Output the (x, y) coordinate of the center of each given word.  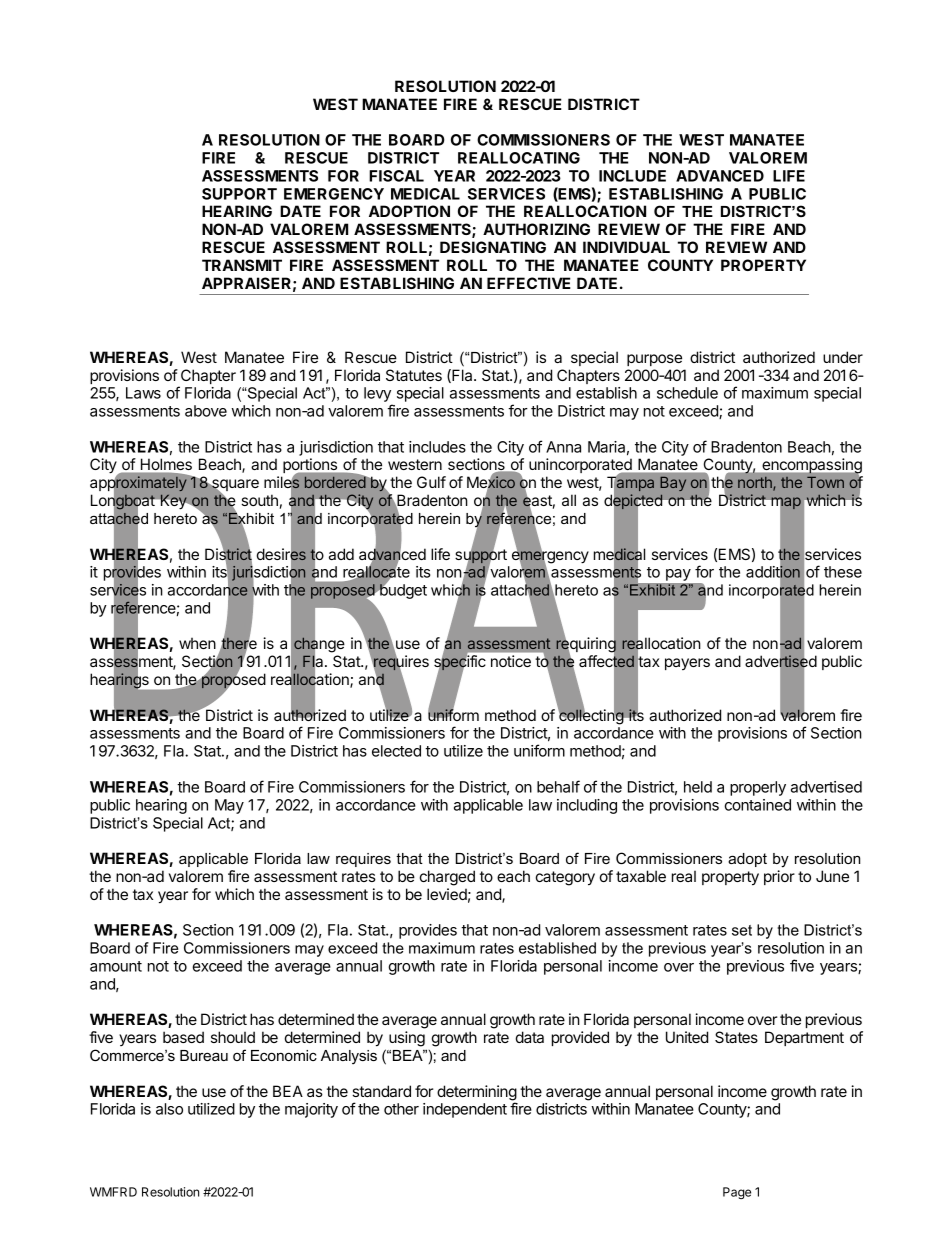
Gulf (431, 482)
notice (511, 661)
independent (465, 1110)
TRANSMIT (242, 265)
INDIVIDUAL (626, 247)
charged (447, 878)
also (169, 1109)
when (197, 643)
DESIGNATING (493, 247)
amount (116, 966)
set (742, 930)
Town (825, 482)
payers (687, 664)
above (206, 411)
